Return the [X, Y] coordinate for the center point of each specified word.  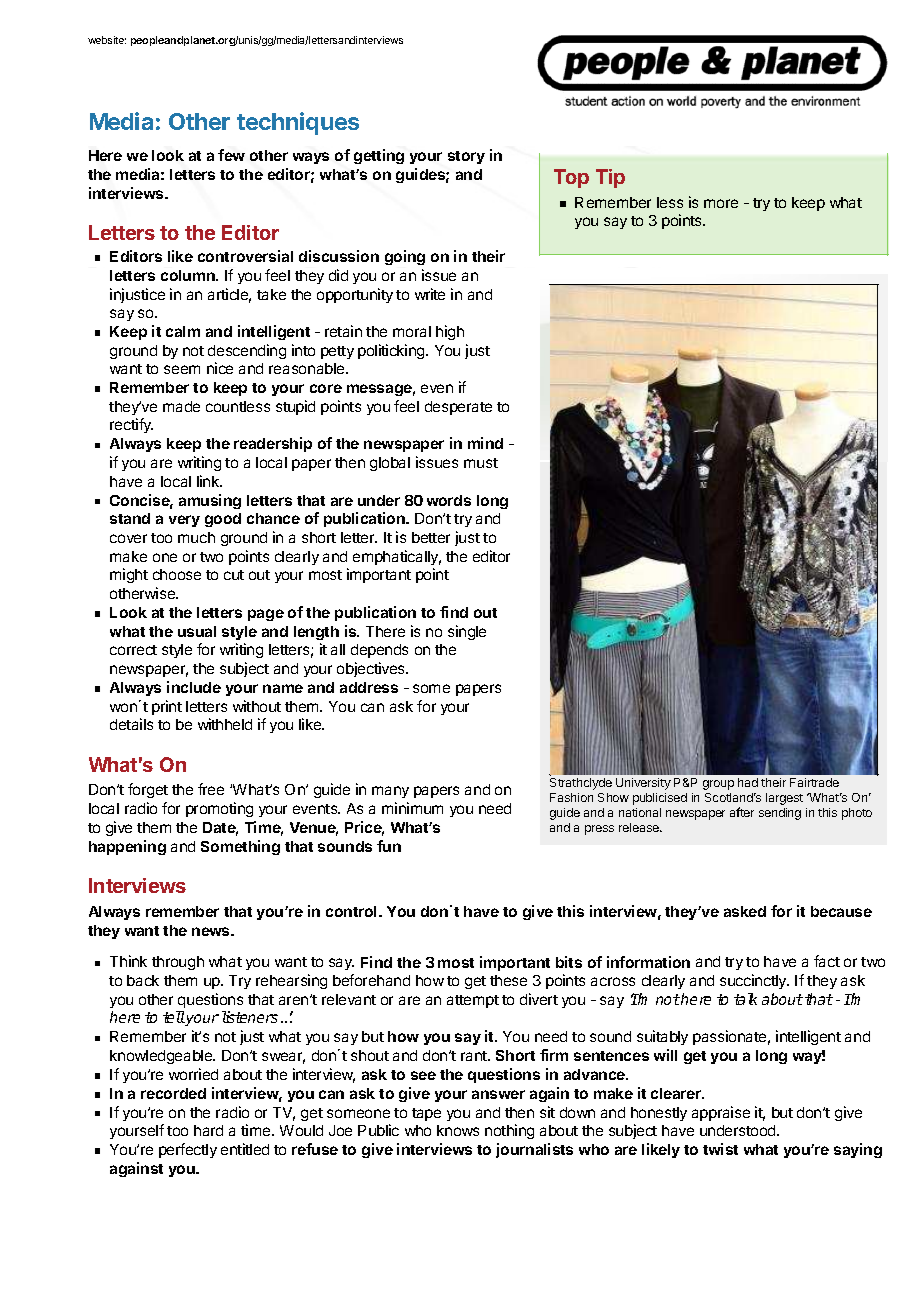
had [748, 782]
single [467, 632]
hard [208, 1130]
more [721, 203]
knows [458, 1130]
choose [177, 574]
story [466, 157]
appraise [721, 1113]
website [107, 40]
